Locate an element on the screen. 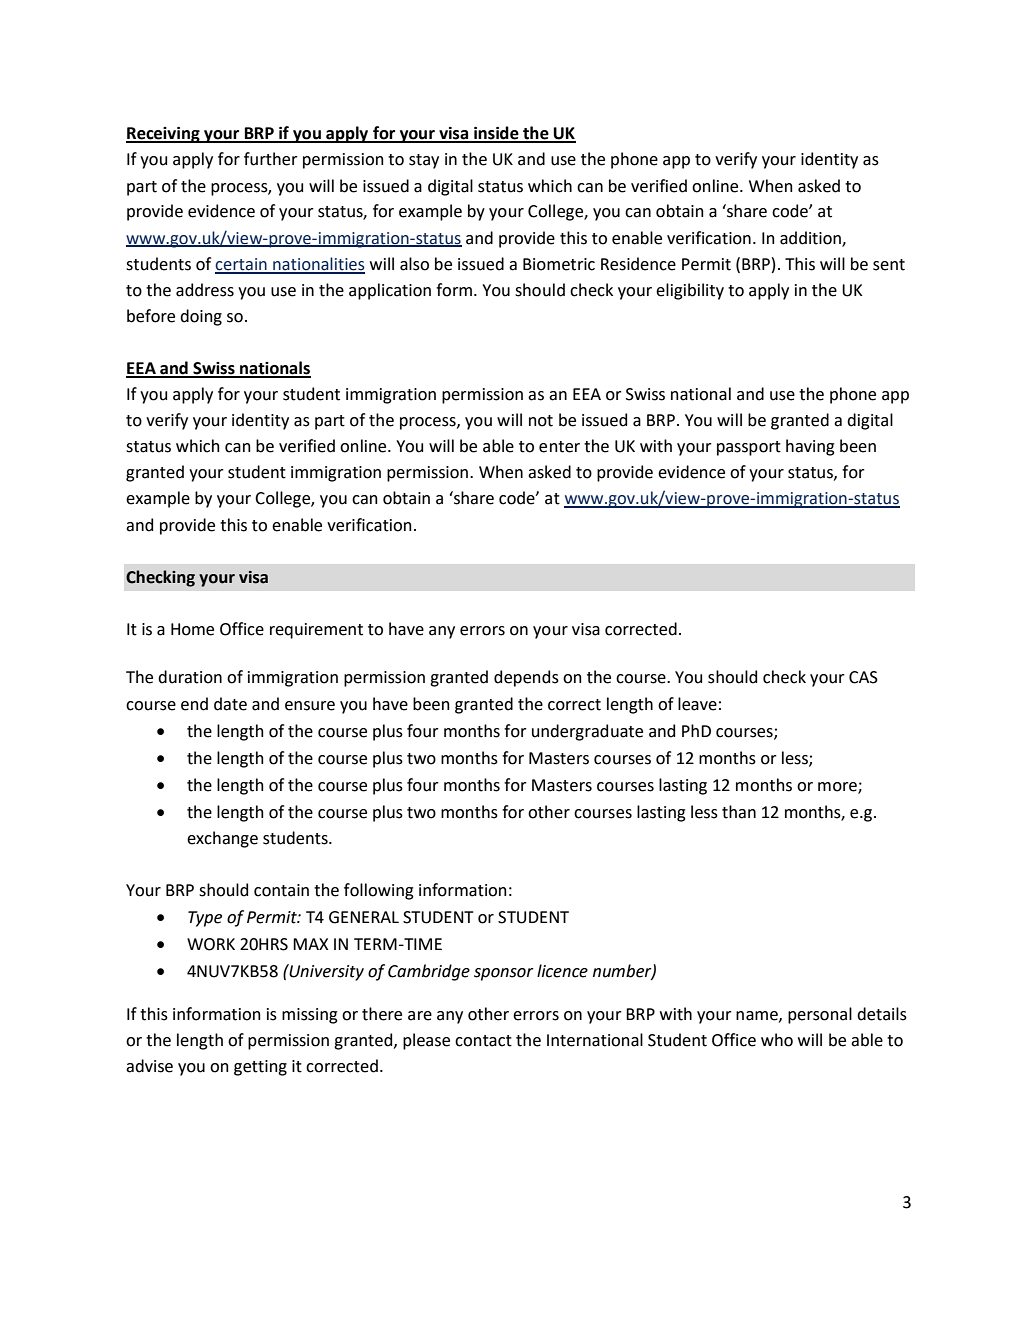 The width and height of the screenshot is (1033, 1337). getting is located at coordinates (260, 1068).
